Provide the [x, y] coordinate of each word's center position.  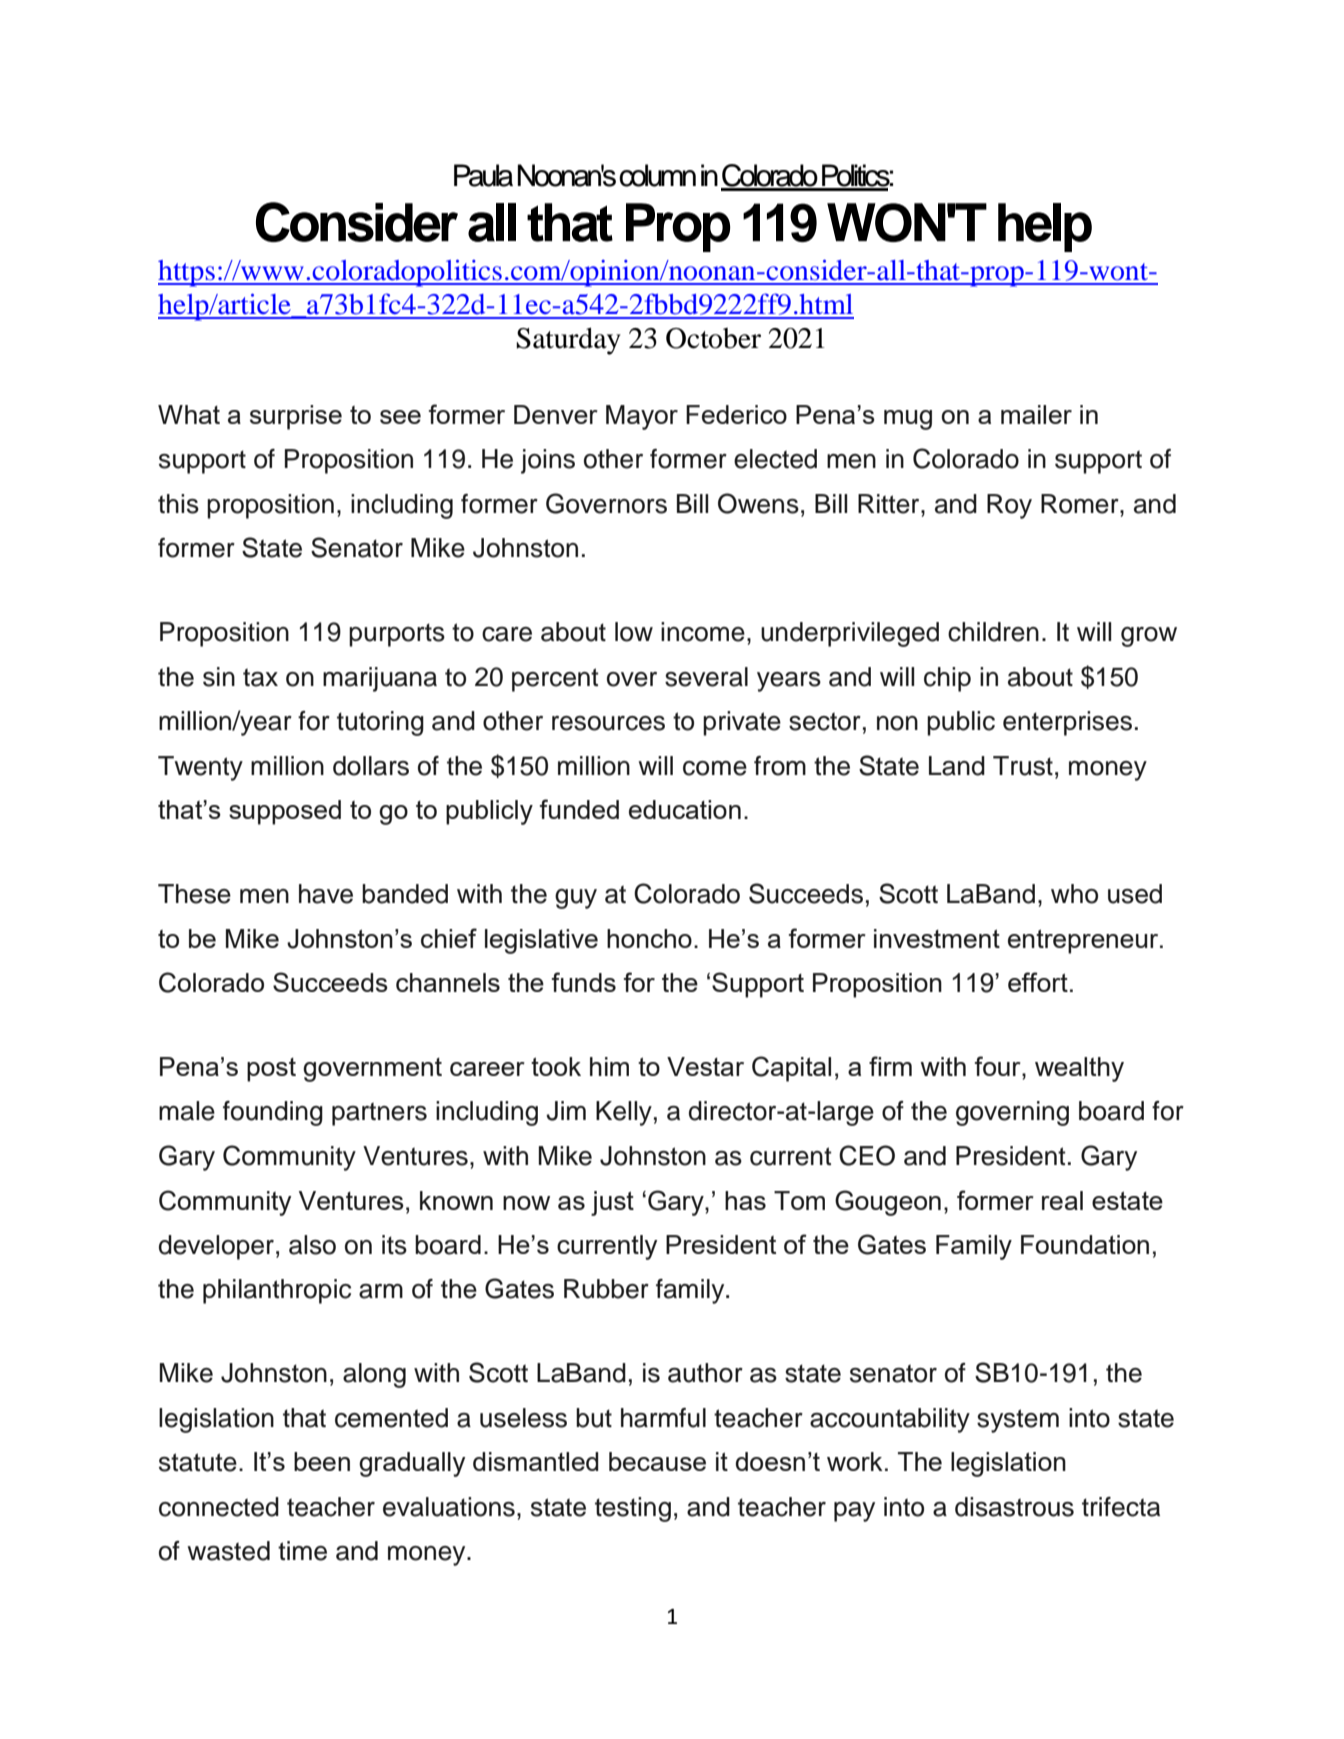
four [998, 1066]
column [657, 175]
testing [633, 1509]
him [609, 1066]
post [271, 1070]
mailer [1036, 414]
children [993, 632]
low [634, 632]
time [302, 1551]
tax [260, 677]
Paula [483, 175]
